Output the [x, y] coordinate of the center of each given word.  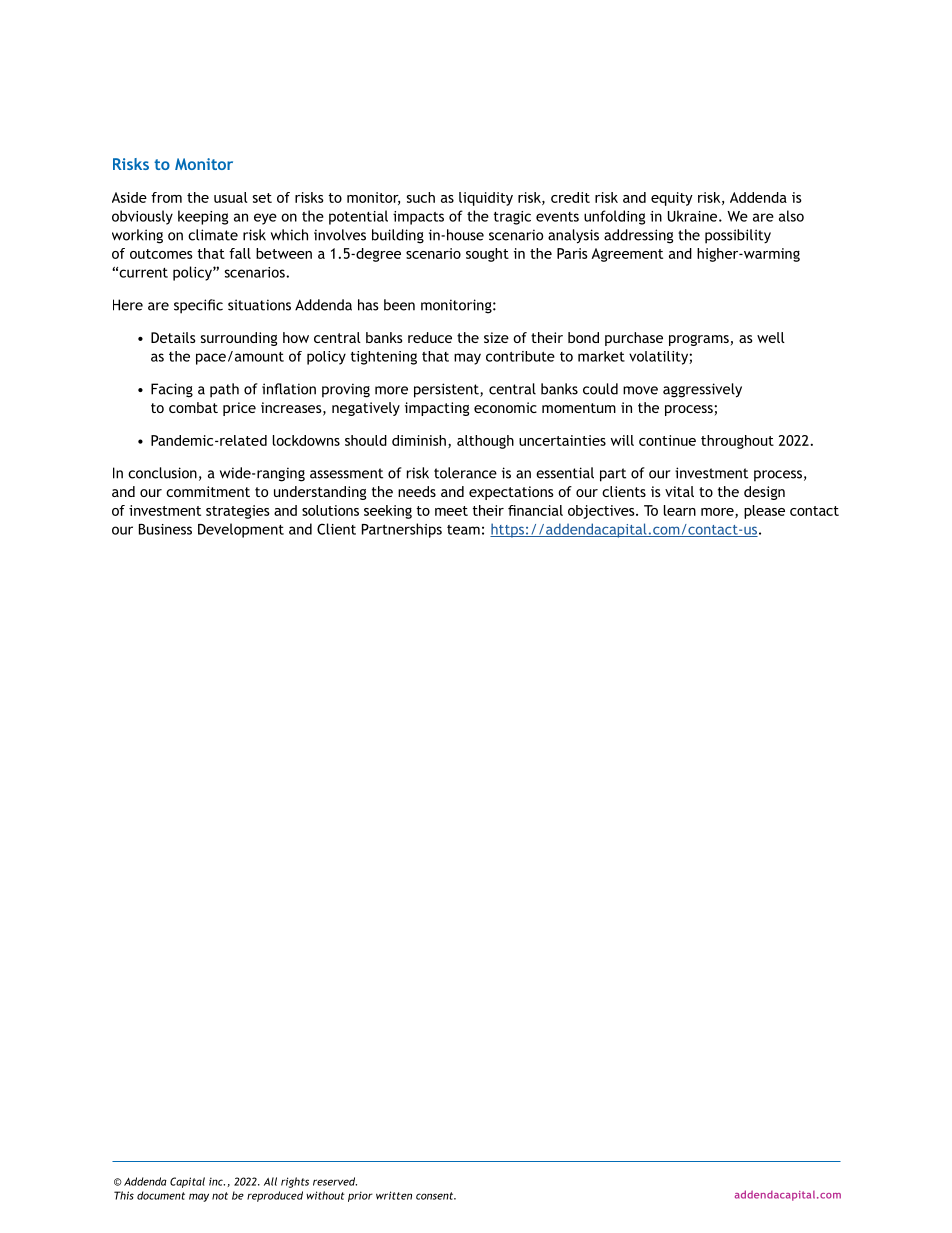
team [463, 530]
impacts [418, 218]
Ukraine [694, 216]
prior [360, 1196]
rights [295, 1182]
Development [241, 530]
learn [680, 510]
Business [165, 529]
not [220, 1196]
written [394, 1195]
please [764, 512]
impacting [437, 409]
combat [193, 407]
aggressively [702, 390]
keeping [203, 217]
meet [451, 511]
